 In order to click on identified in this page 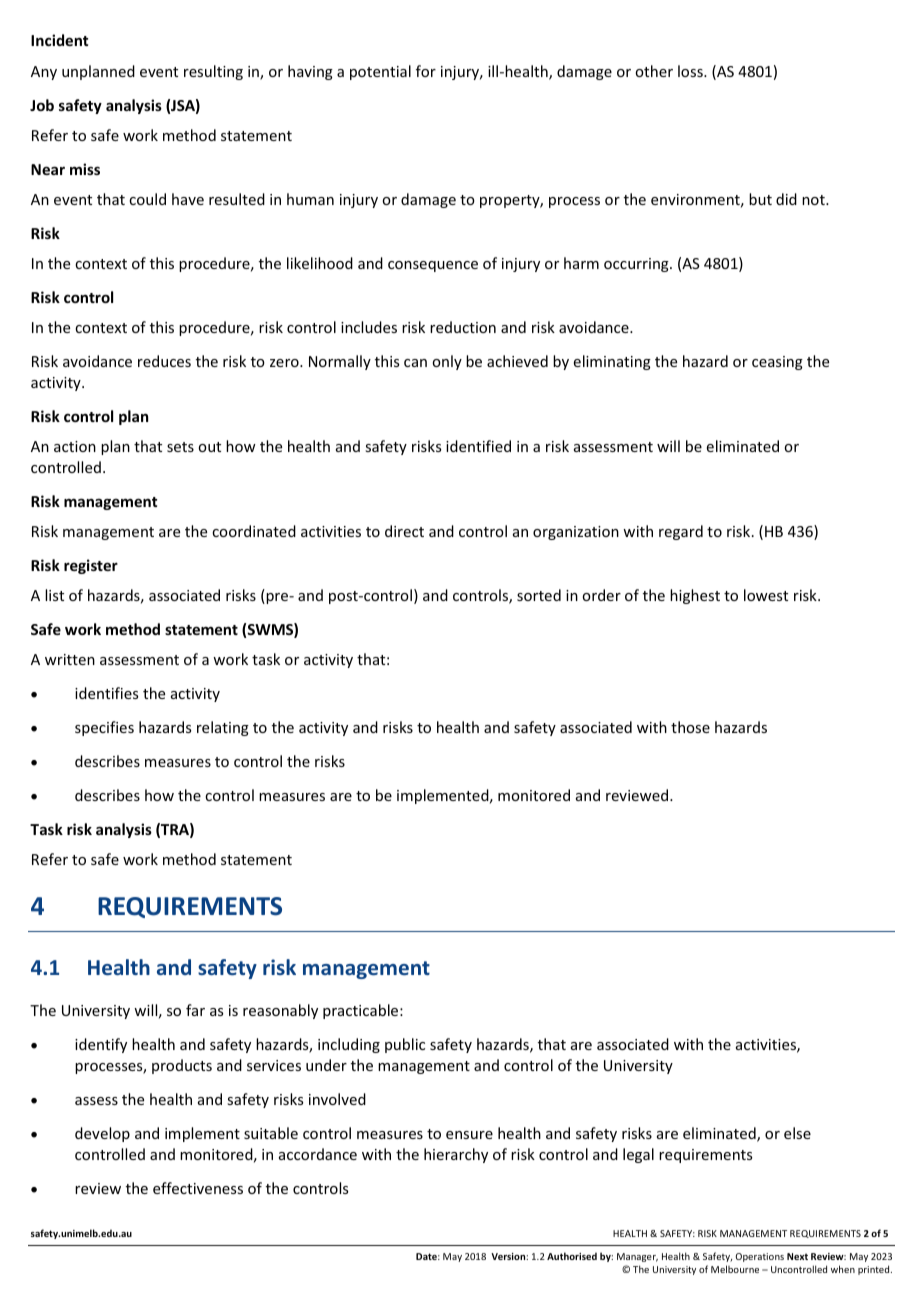, I will do `click(478, 446)`.
